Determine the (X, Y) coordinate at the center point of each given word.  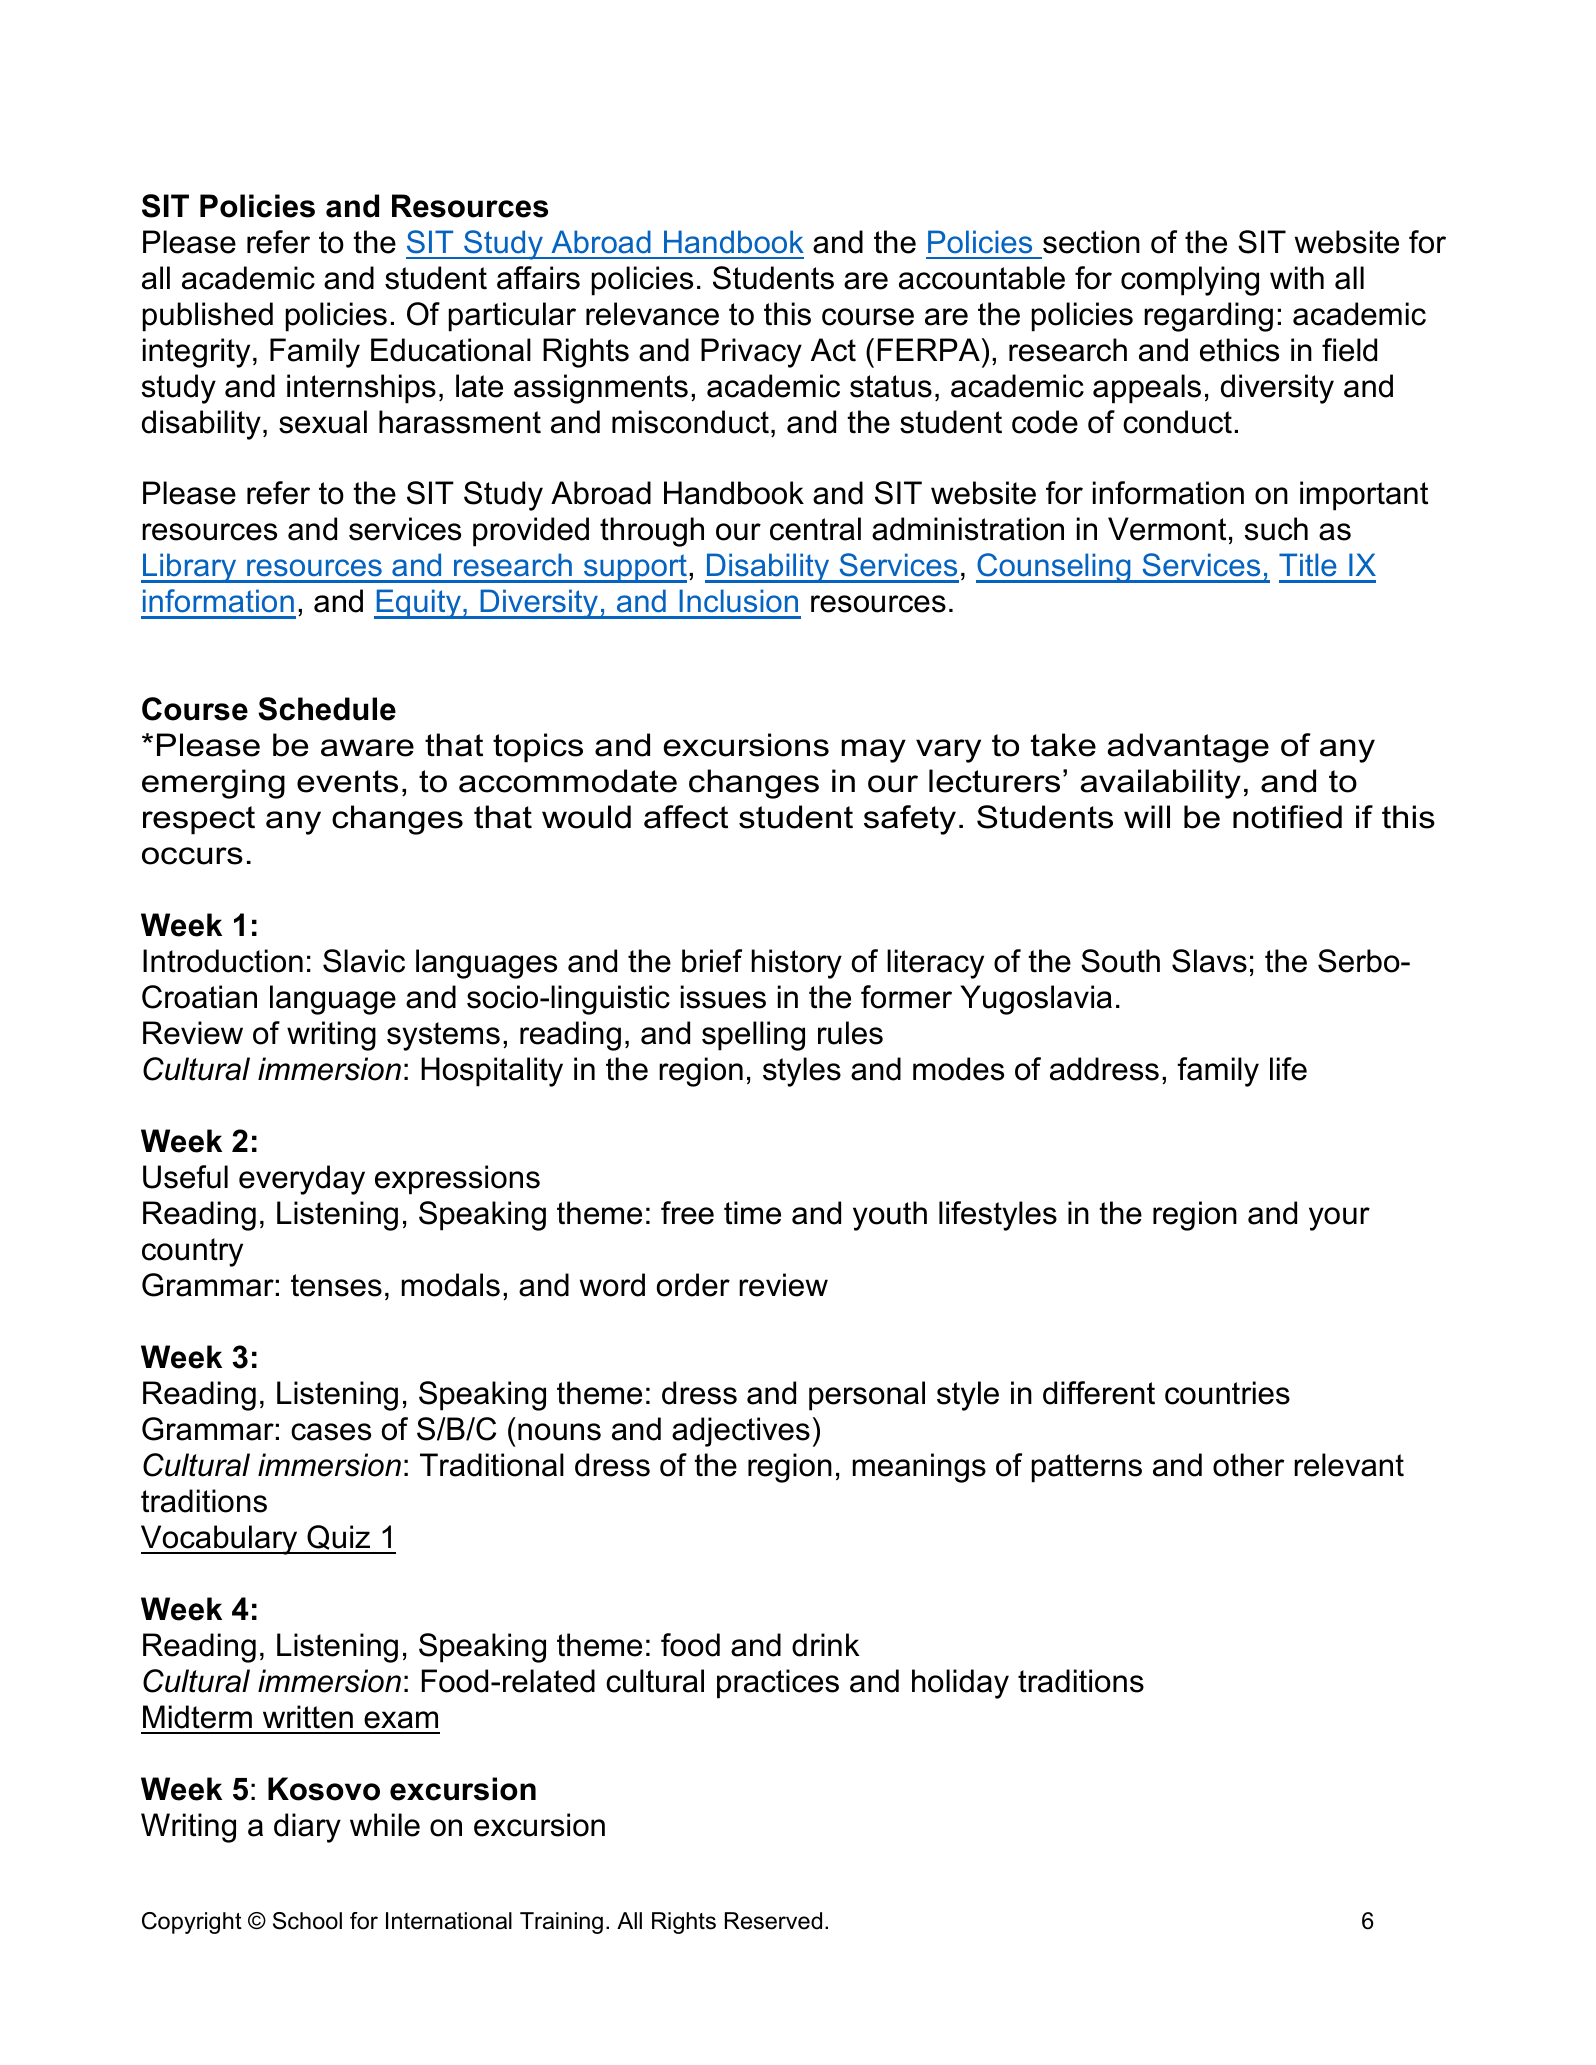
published (208, 317)
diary (307, 1828)
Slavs (1209, 961)
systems (443, 1036)
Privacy (751, 353)
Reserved (773, 1921)
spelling (753, 1036)
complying (1190, 281)
